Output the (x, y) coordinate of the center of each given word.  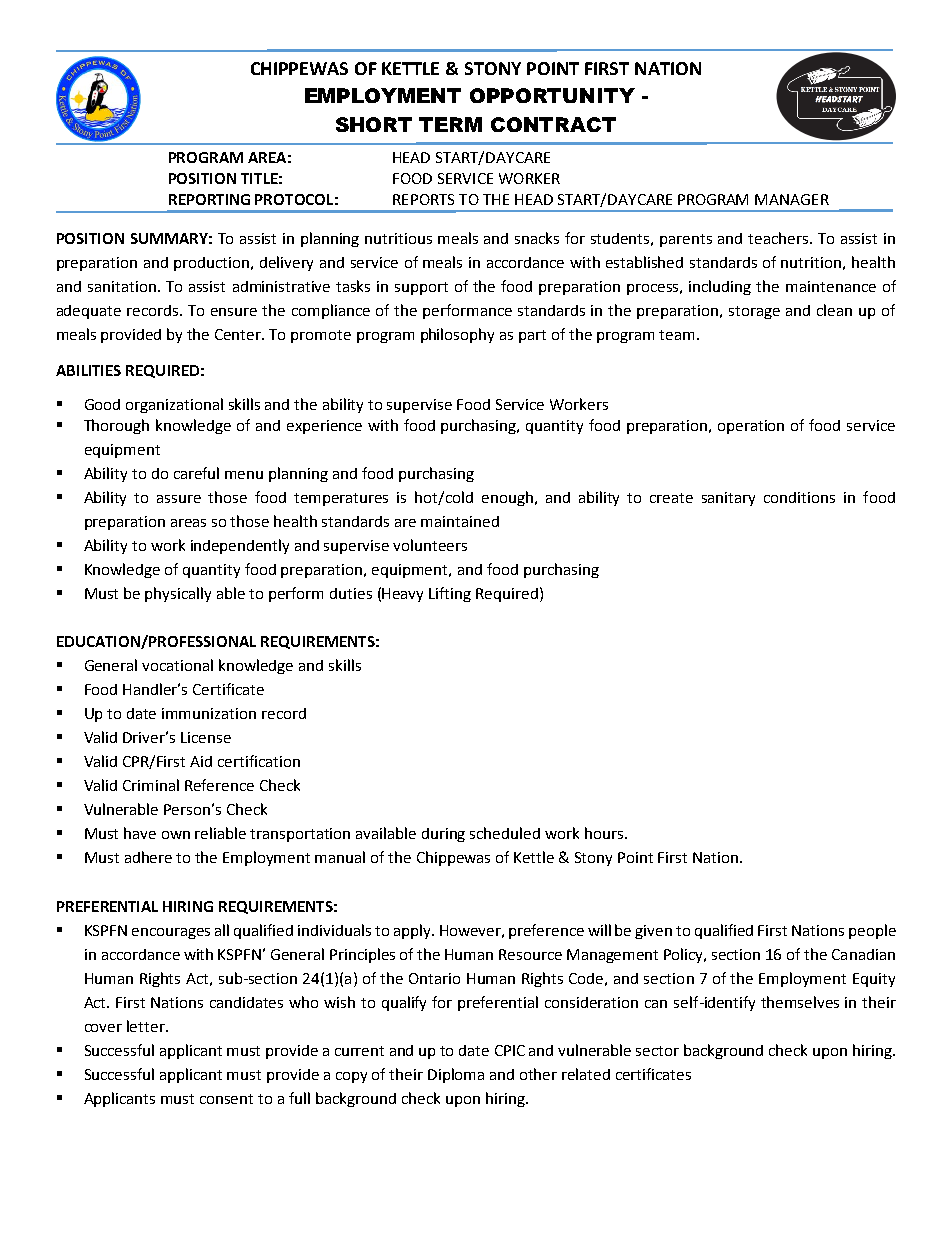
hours (605, 833)
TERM (450, 124)
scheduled (505, 833)
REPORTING (209, 199)
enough (507, 498)
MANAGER (792, 199)
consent (226, 1099)
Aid (201, 761)
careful (196, 473)
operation (751, 427)
